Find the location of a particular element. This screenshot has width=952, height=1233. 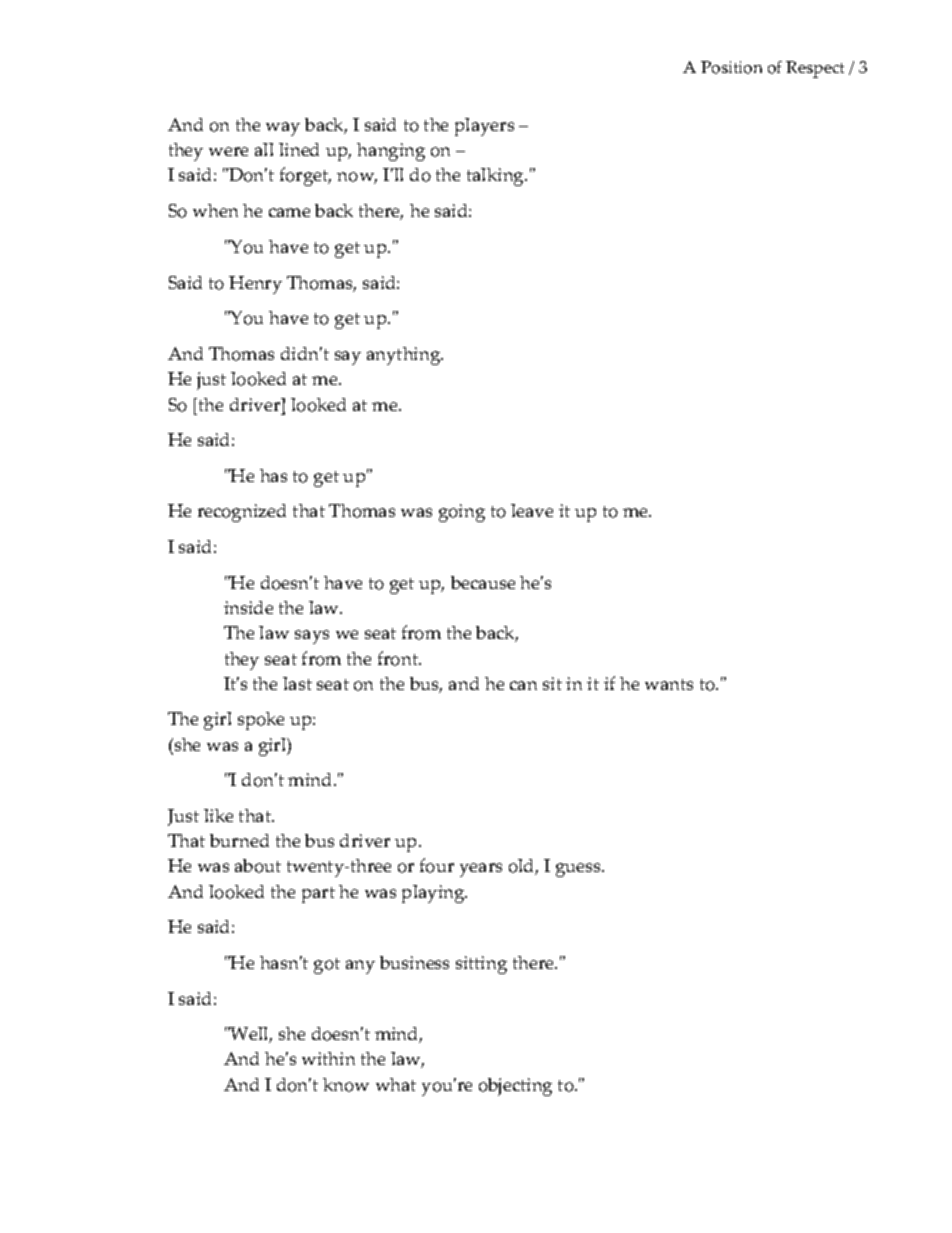

sitting is located at coordinates (481, 965).
